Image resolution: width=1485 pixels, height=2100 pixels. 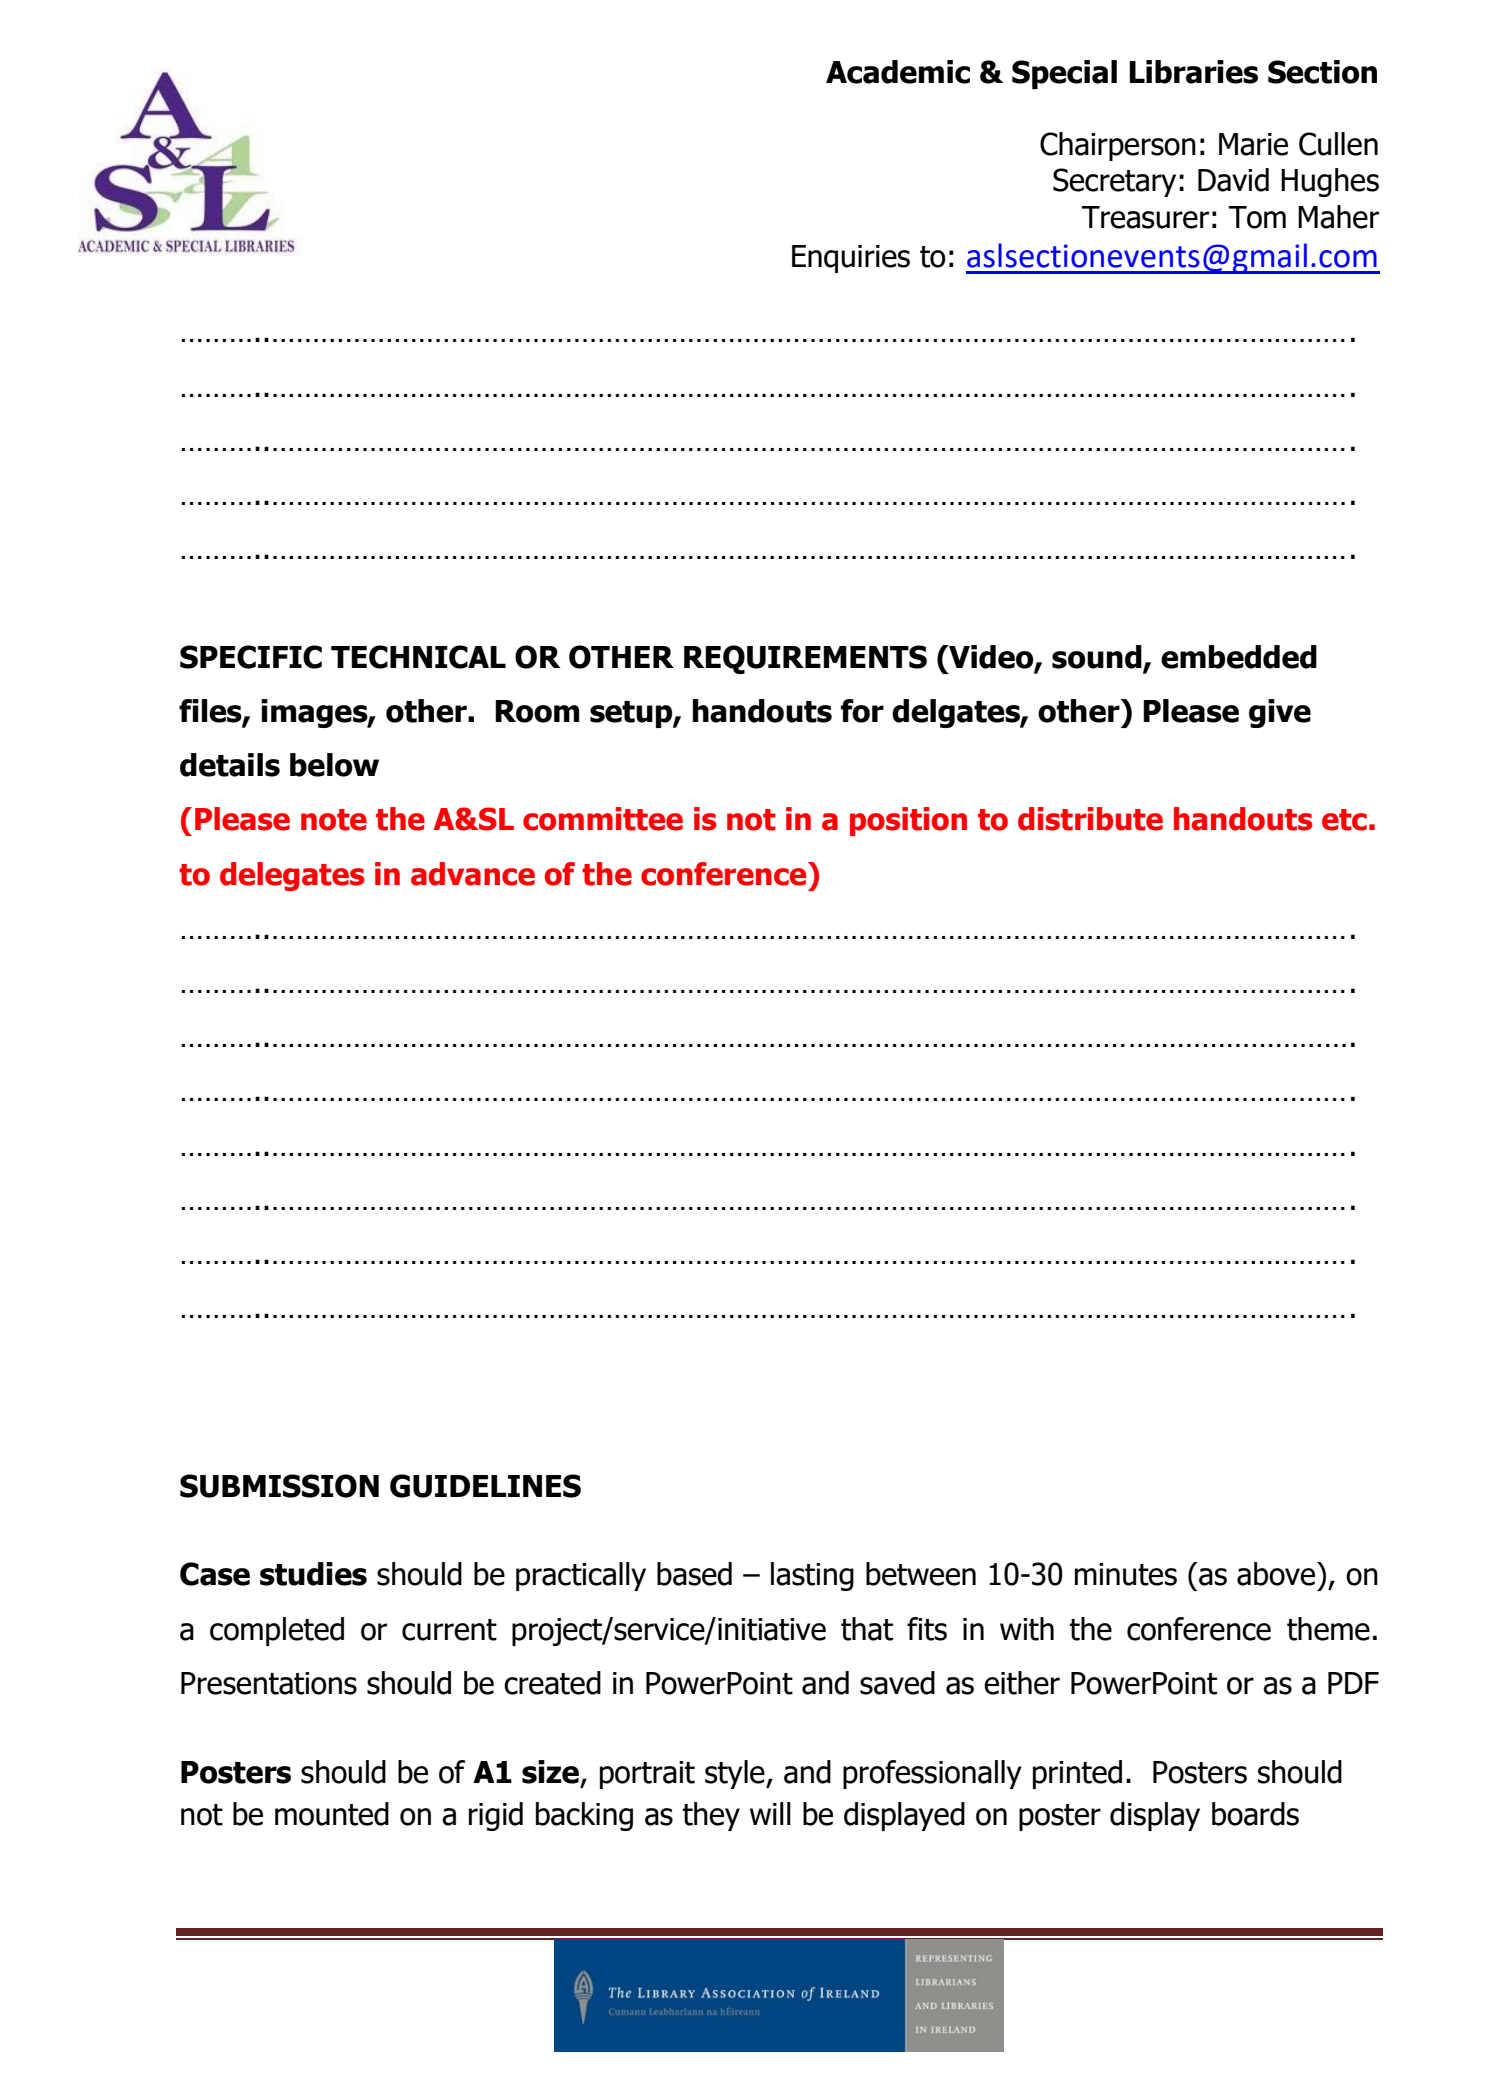 I want to click on mounted, so click(x=332, y=1814).
